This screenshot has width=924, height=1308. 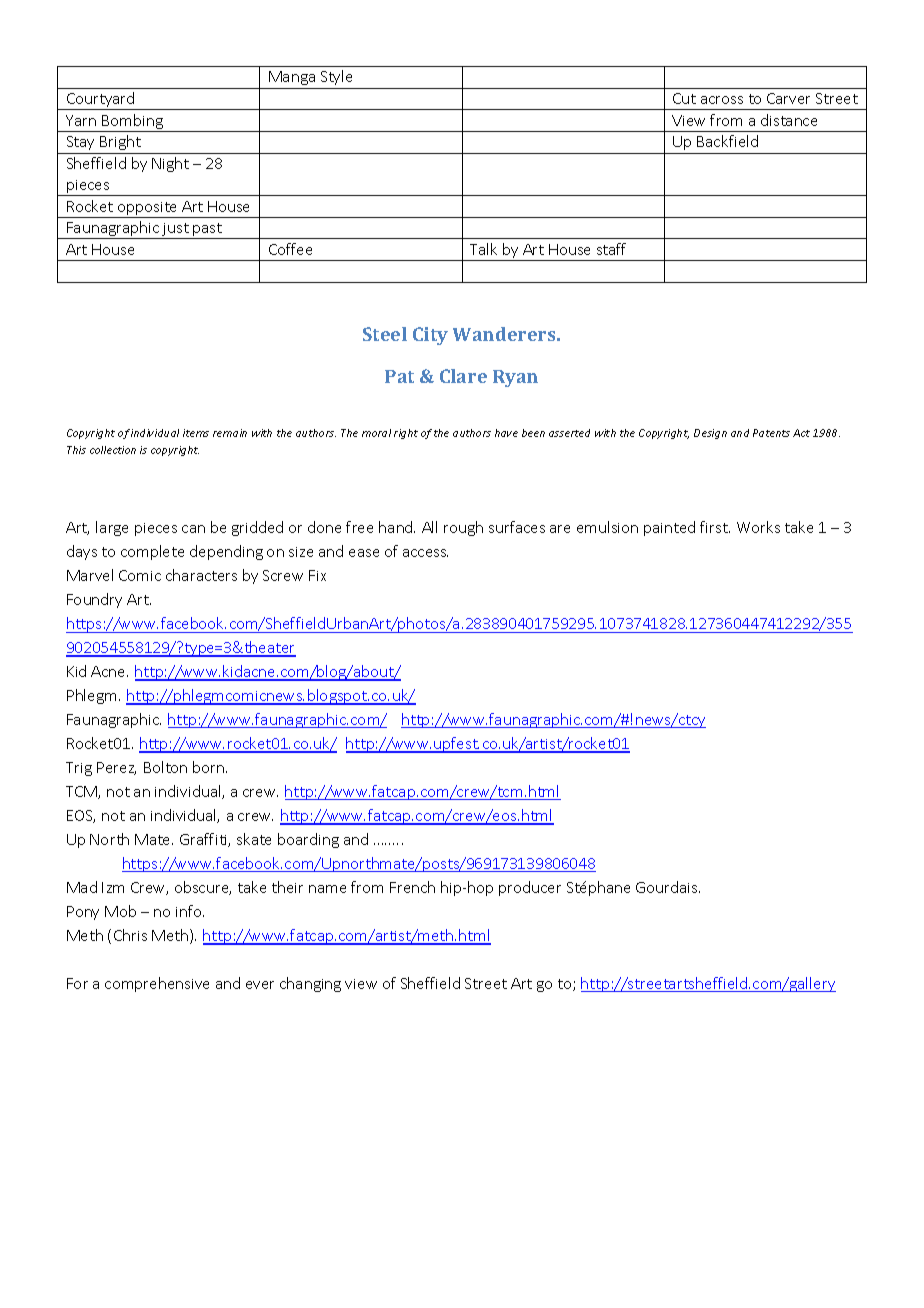 I want to click on across, so click(x=722, y=100).
